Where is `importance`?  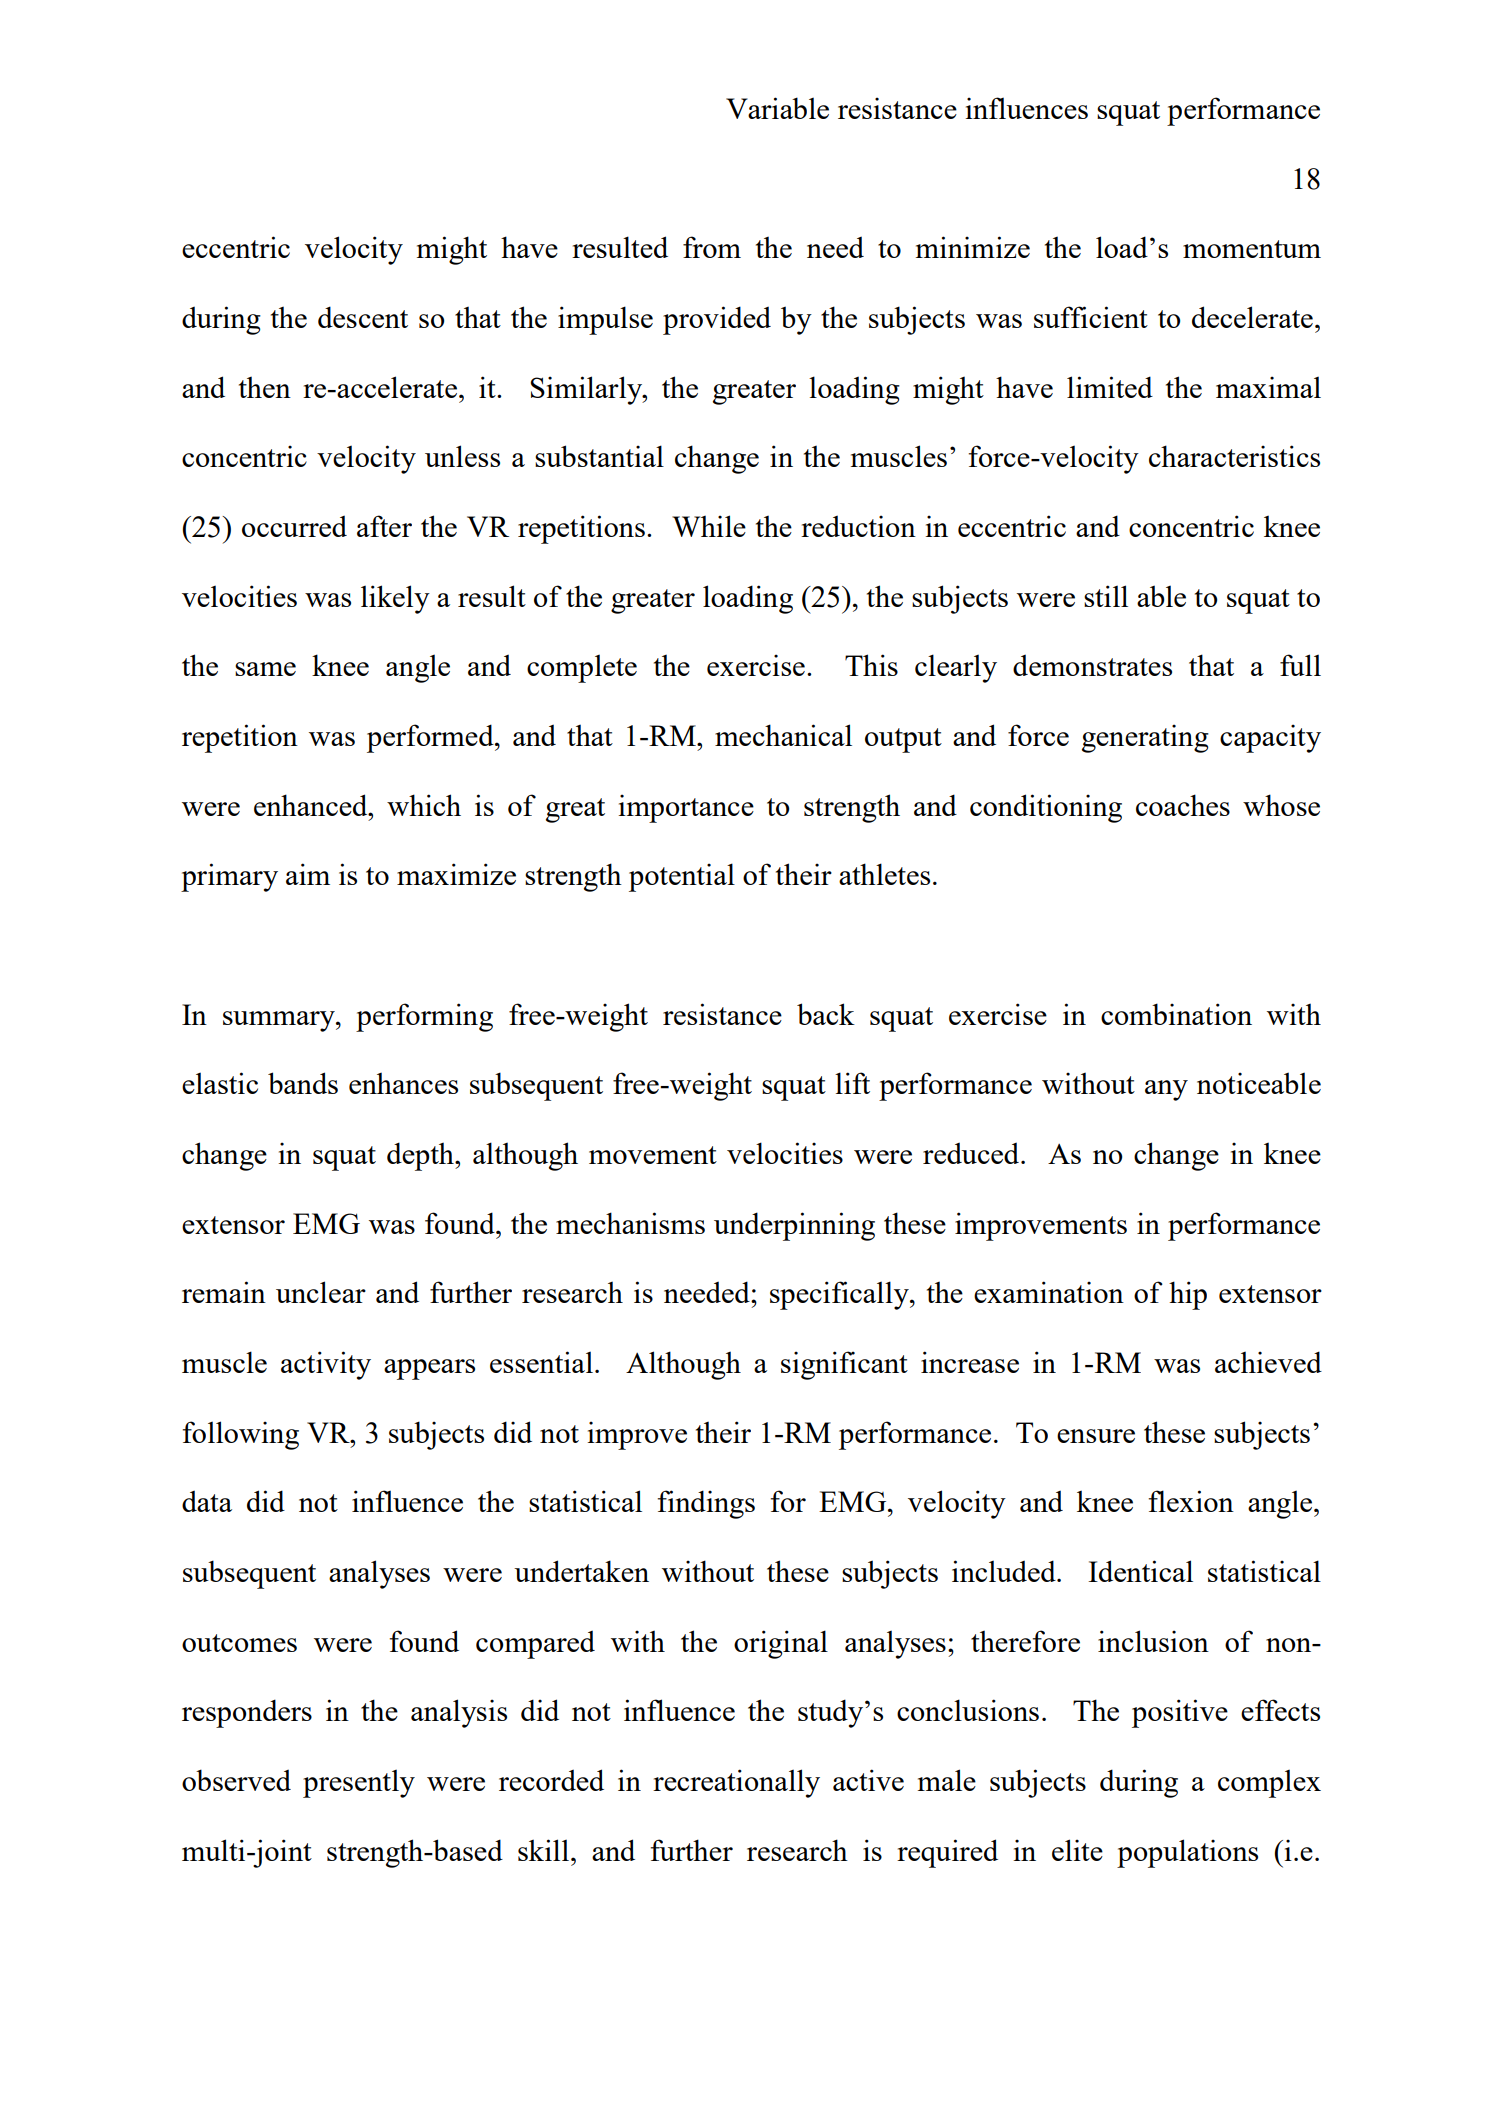
importance is located at coordinates (686, 808).
